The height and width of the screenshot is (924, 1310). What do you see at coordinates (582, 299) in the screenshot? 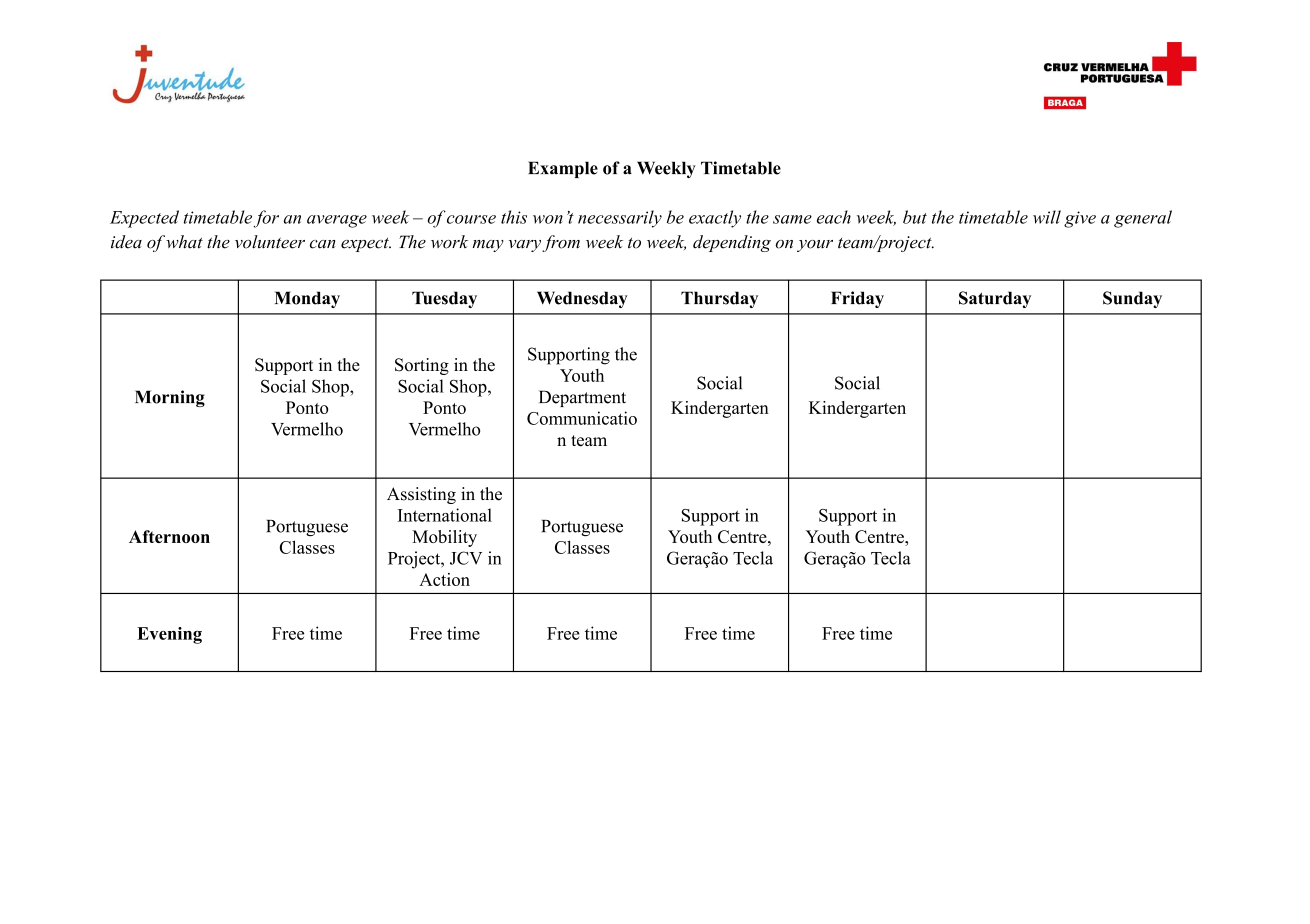
I see `Wednesday` at bounding box center [582, 299].
